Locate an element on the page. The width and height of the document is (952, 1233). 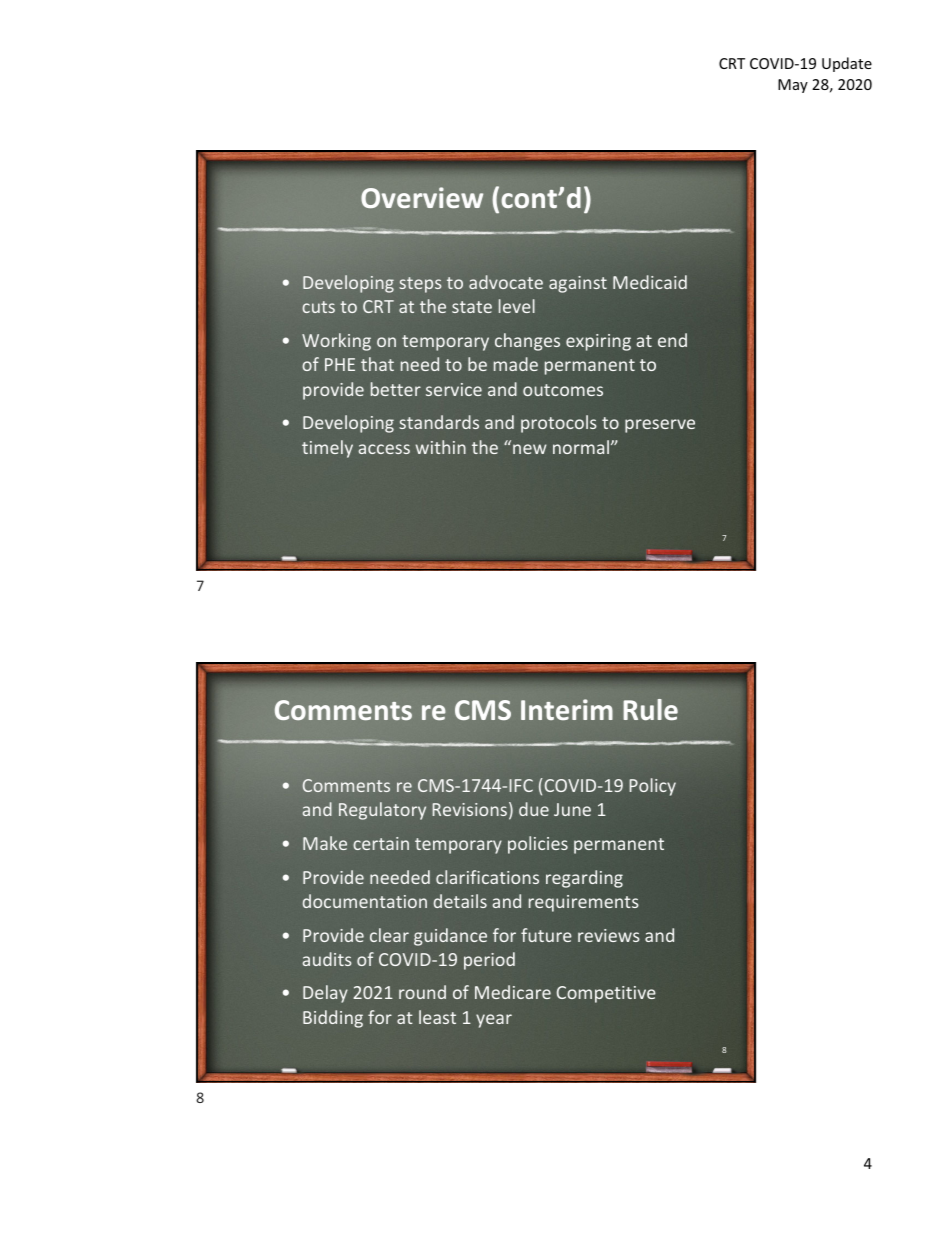
preserve is located at coordinates (660, 426).
